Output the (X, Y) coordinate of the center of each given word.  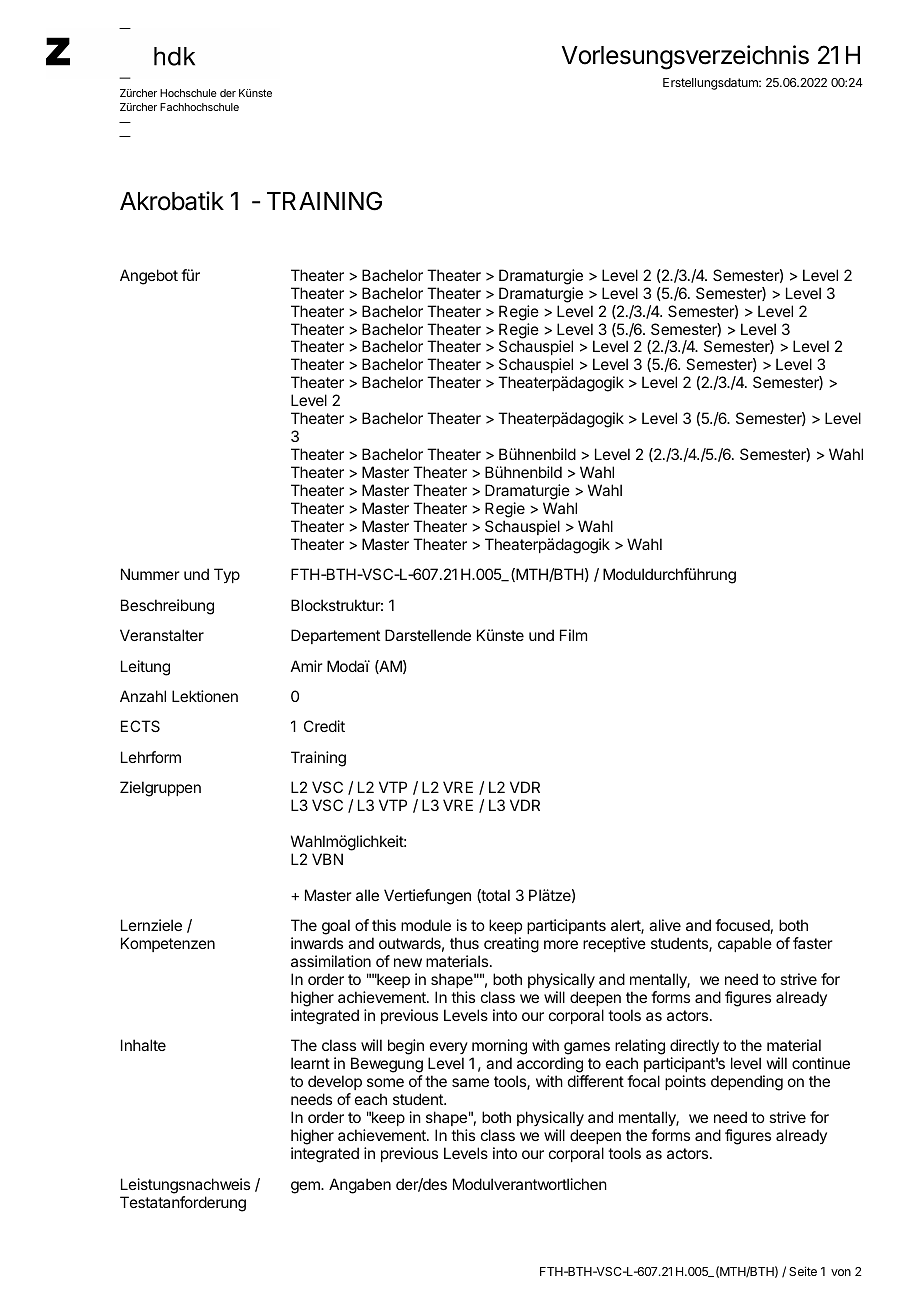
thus (464, 943)
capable (745, 944)
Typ (227, 575)
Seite (803, 1271)
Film (573, 635)
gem (306, 1187)
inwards (317, 943)
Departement (335, 636)
